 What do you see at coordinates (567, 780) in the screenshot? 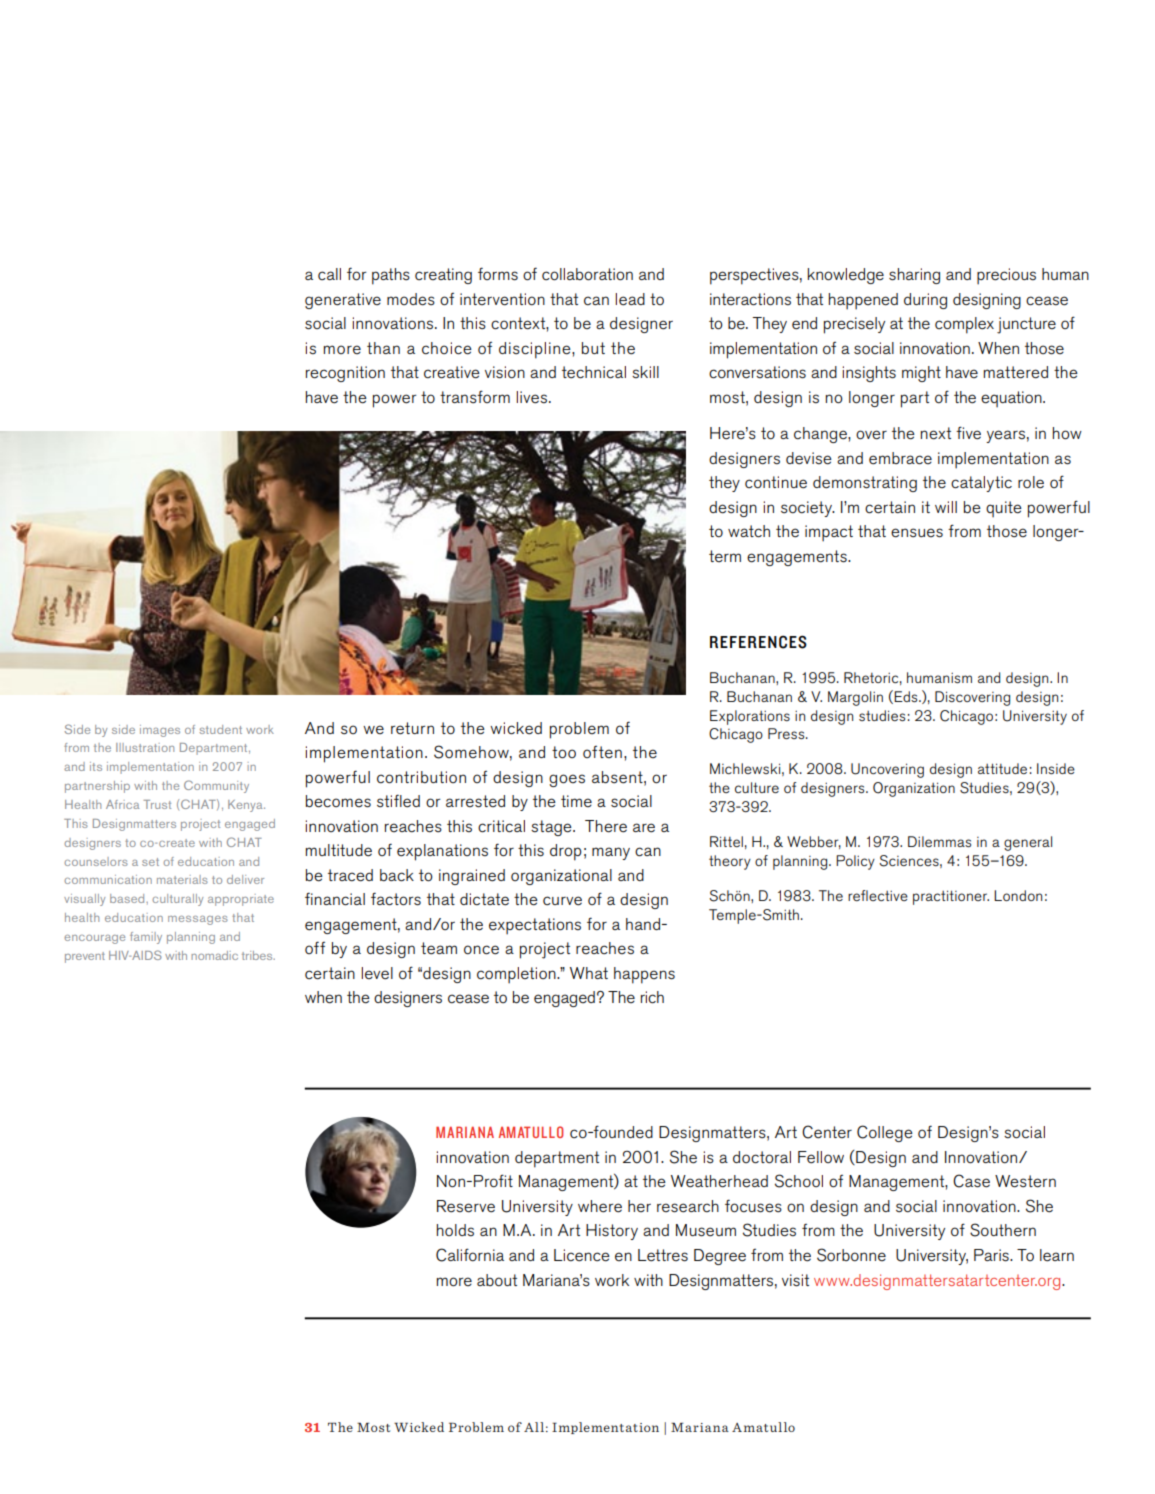
I see `goes` at bounding box center [567, 780].
